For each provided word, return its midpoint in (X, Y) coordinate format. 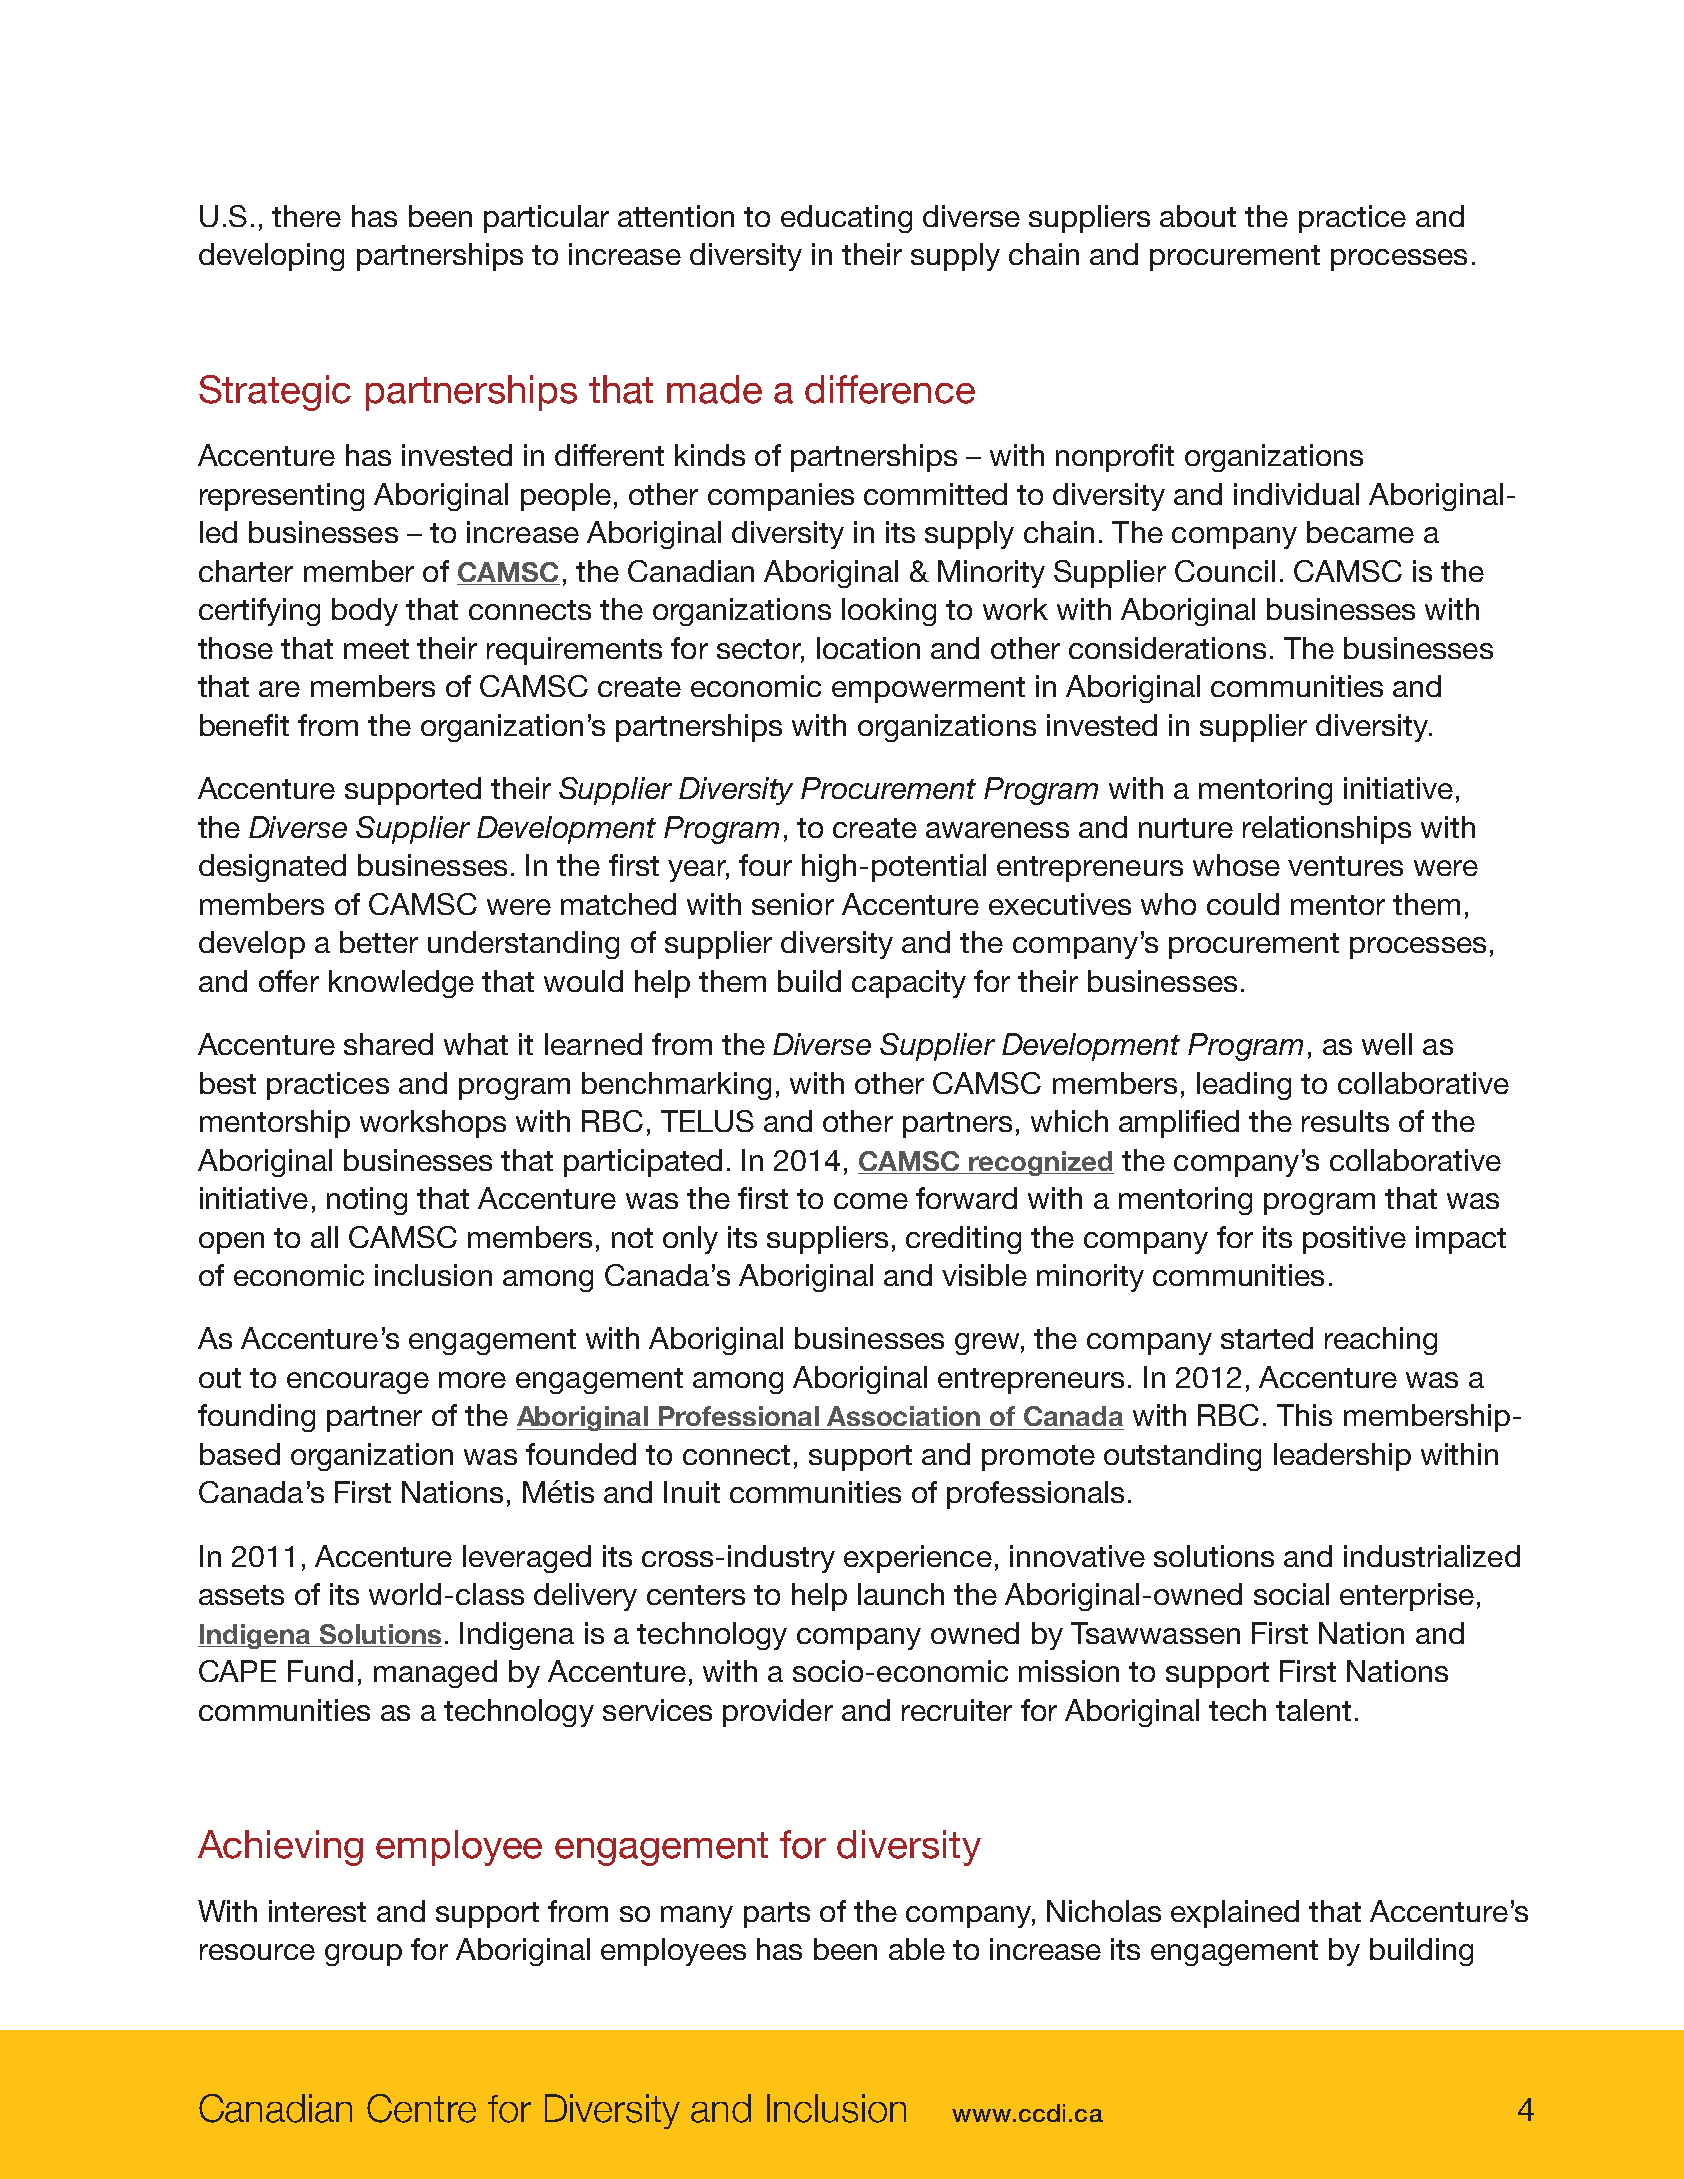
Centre (421, 2108)
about (1198, 216)
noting (367, 1201)
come (871, 1201)
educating (846, 219)
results (1345, 1121)
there (306, 216)
